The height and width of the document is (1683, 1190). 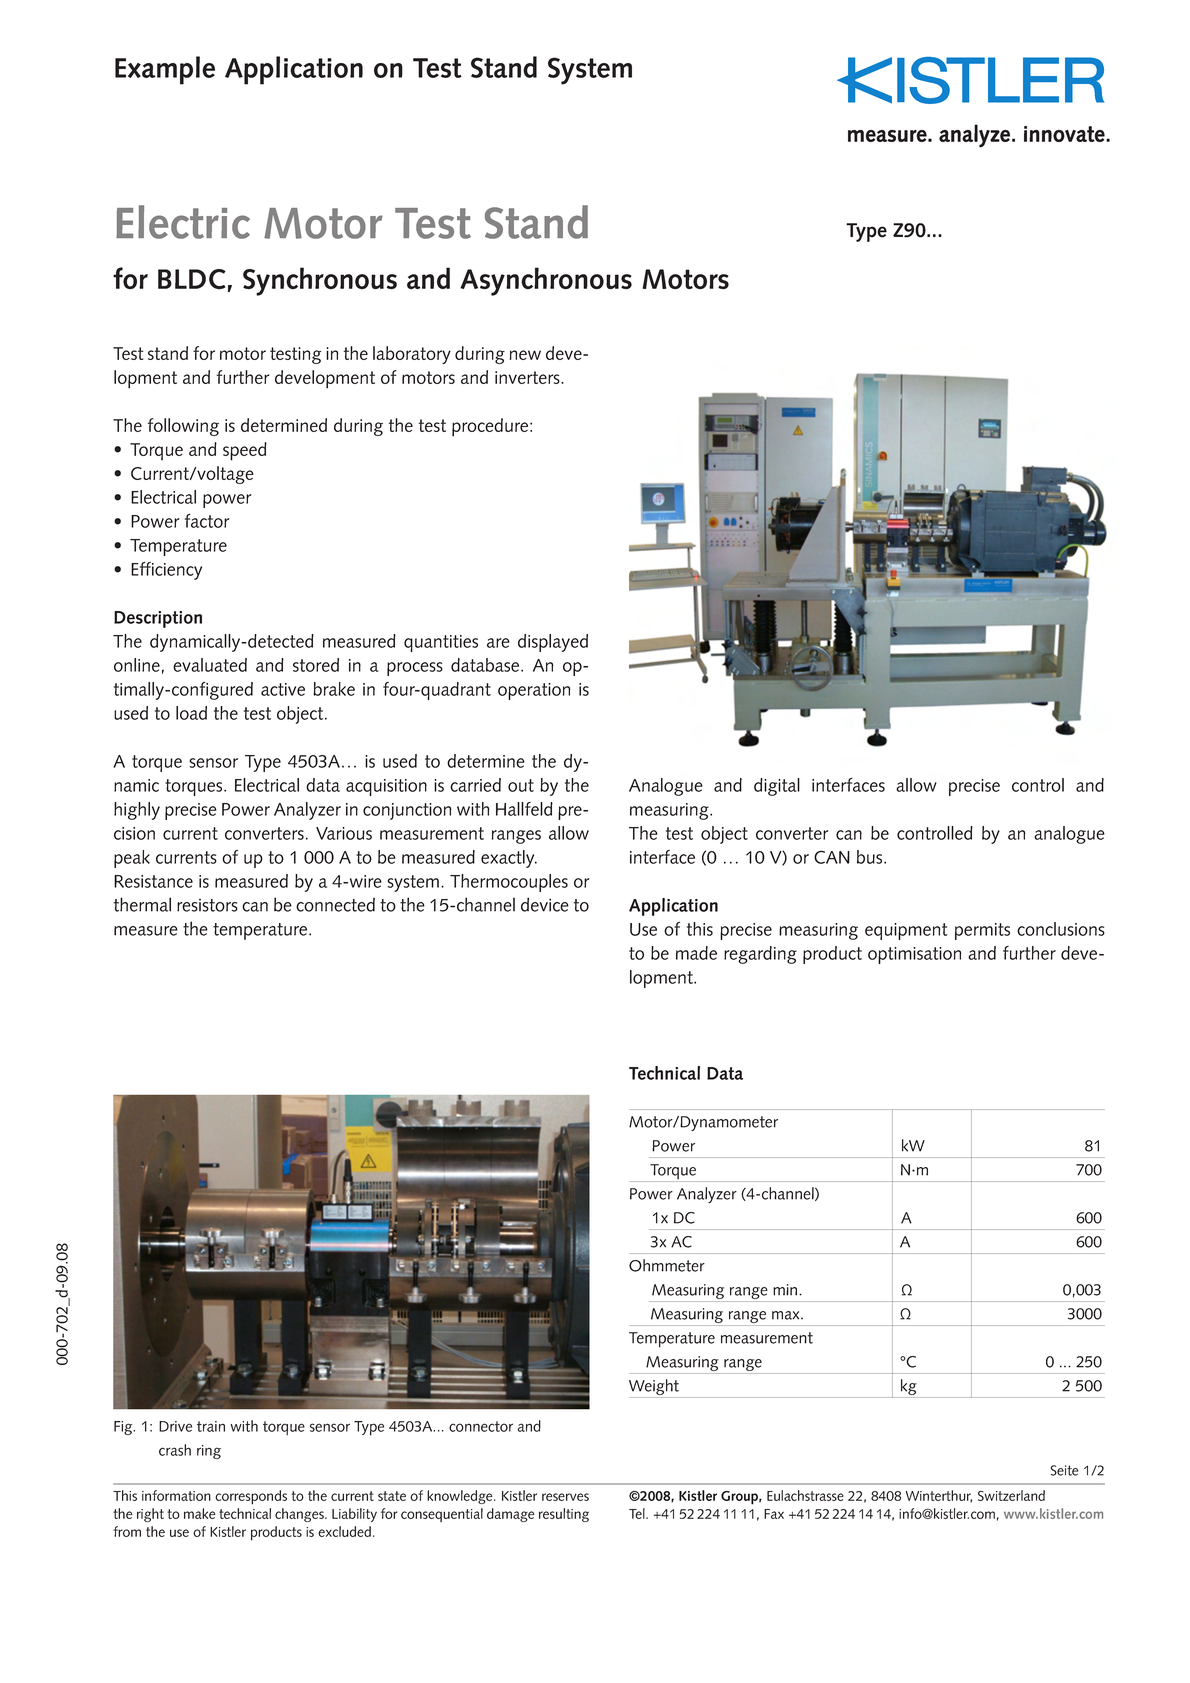 I want to click on resistors, so click(x=207, y=905).
